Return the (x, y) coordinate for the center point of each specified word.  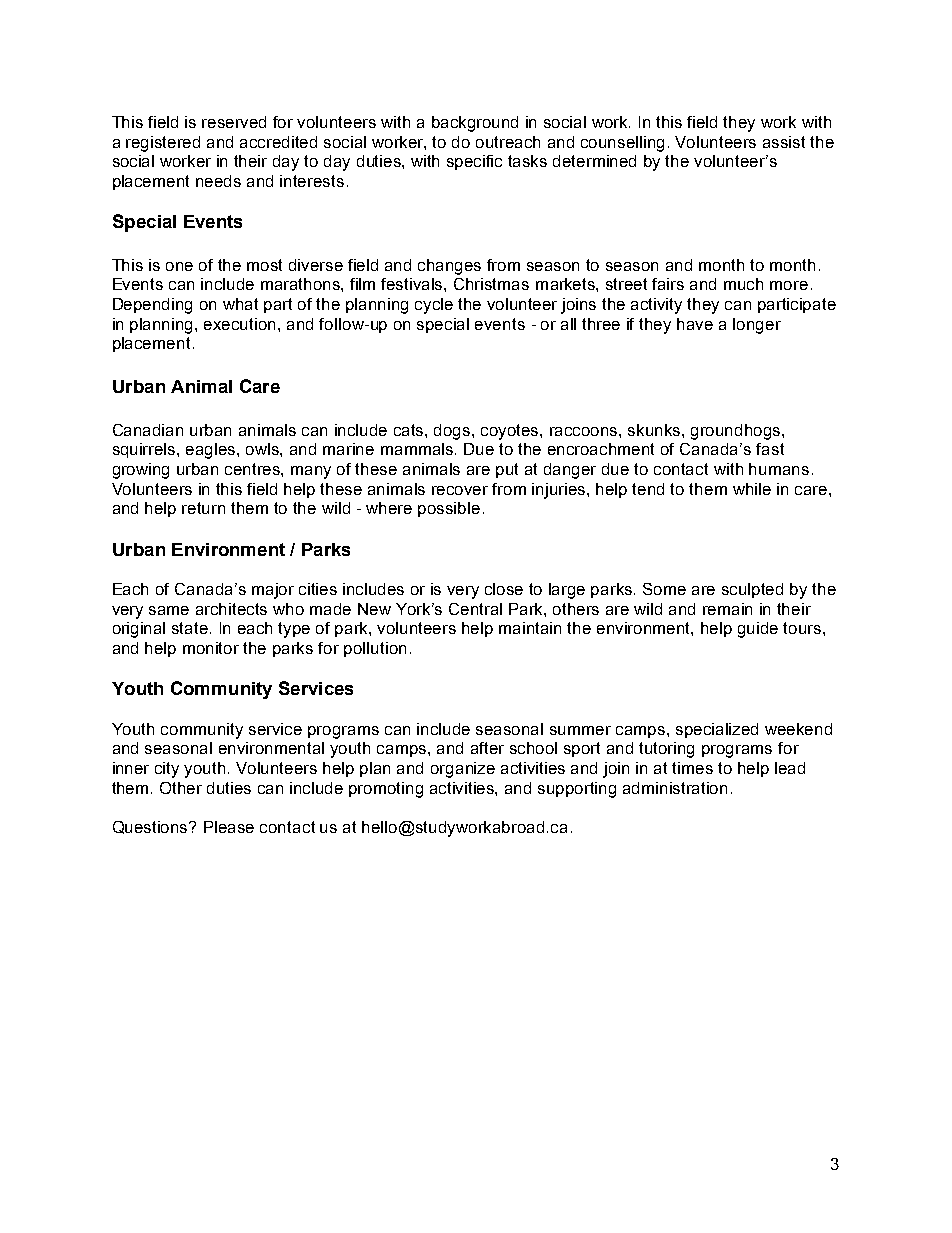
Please (229, 827)
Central (475, 609)
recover (460, 490)
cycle (434, 306)
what (240, 304)
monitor (211, 648)
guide (758, 630)
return (203, 508)
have (695, 324)
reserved (234, 122)
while (752, 489)
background (475, 124)
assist (784, 142)
